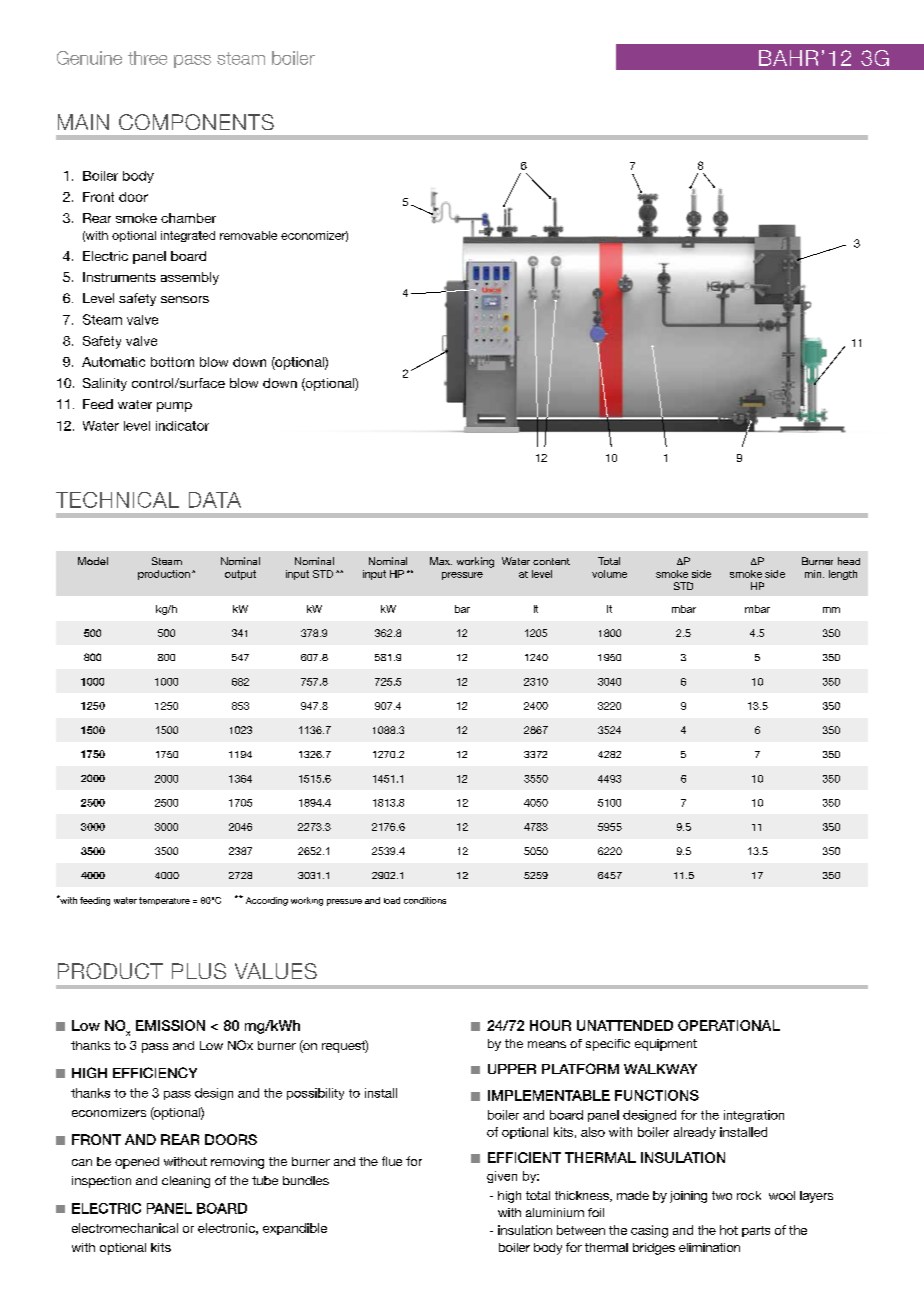 This screenshot has height=1308, width=924. Describe the element at coordinates (188, 218) in the screenshot. I see `chamber` at that location.
